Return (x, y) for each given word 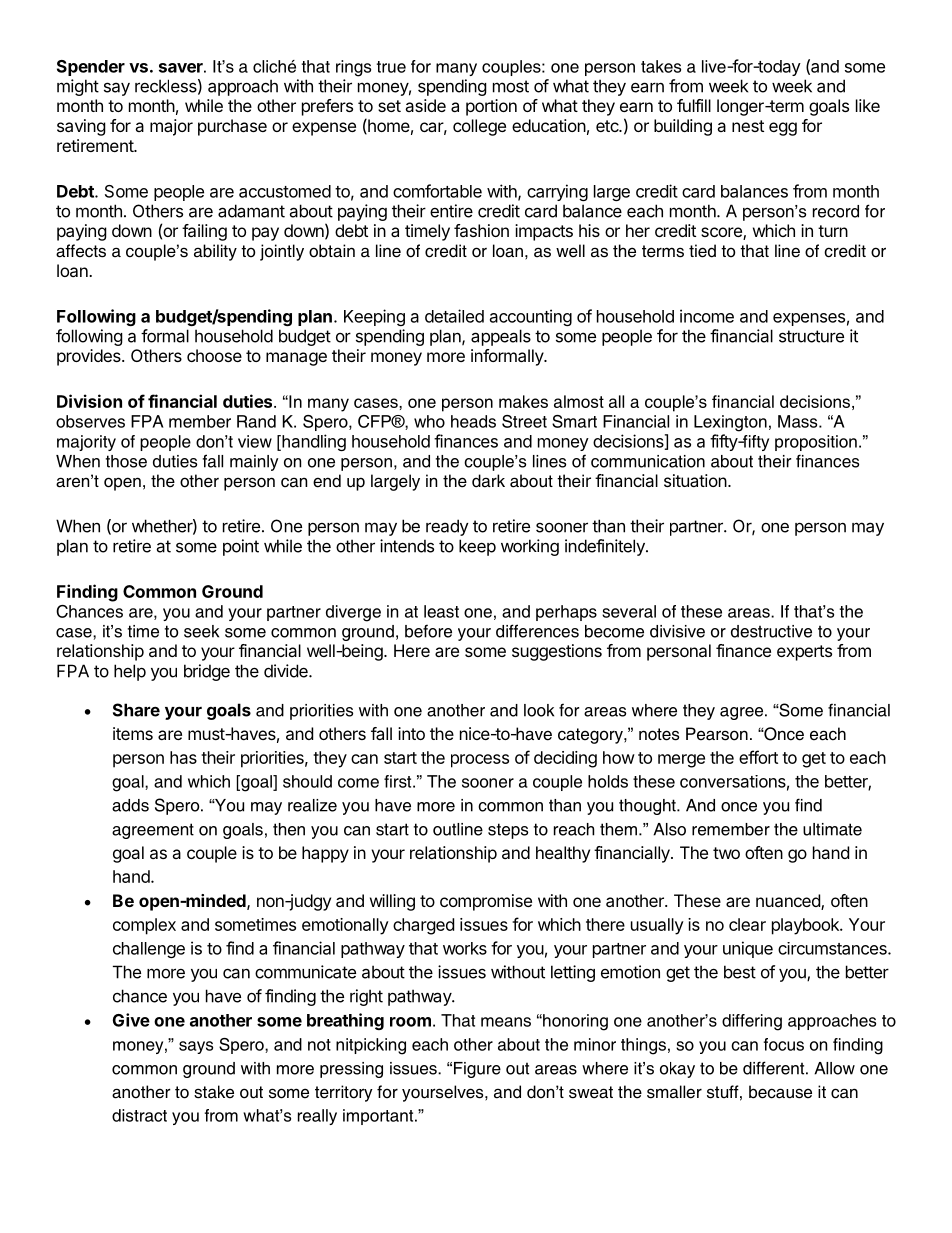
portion (491, 107)
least (441, 611)
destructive (771, 631)
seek (201, 631)
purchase (232, 127)
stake (214, 1092)
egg (783, 129)
